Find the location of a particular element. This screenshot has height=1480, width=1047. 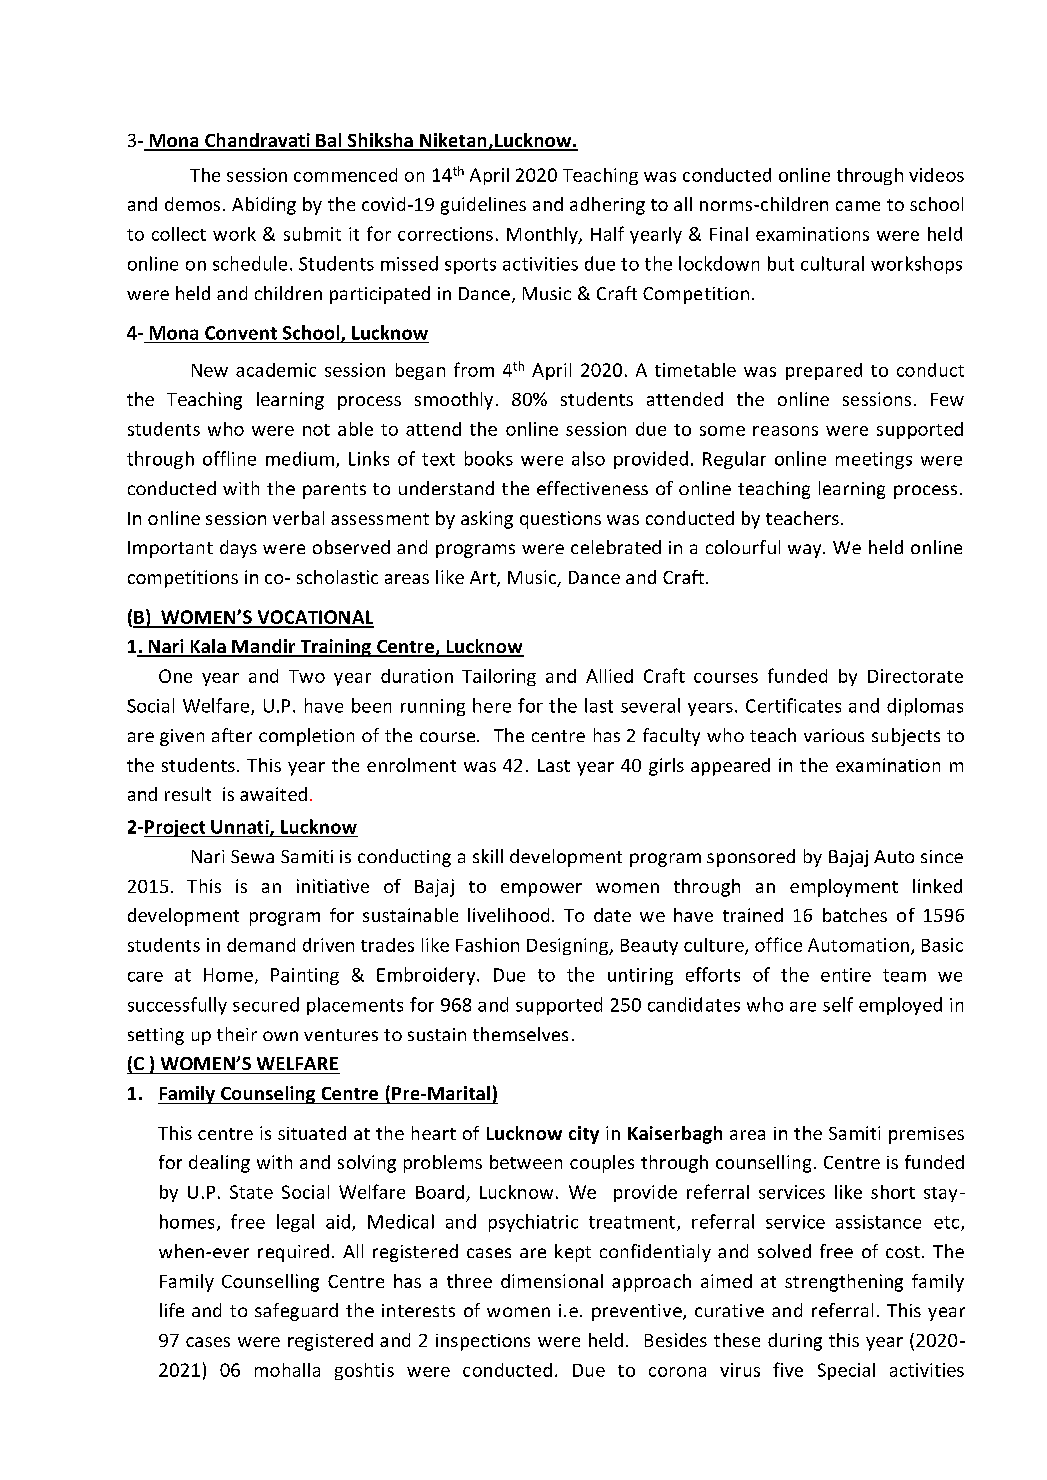

came is located at coordinates (858, 206).
